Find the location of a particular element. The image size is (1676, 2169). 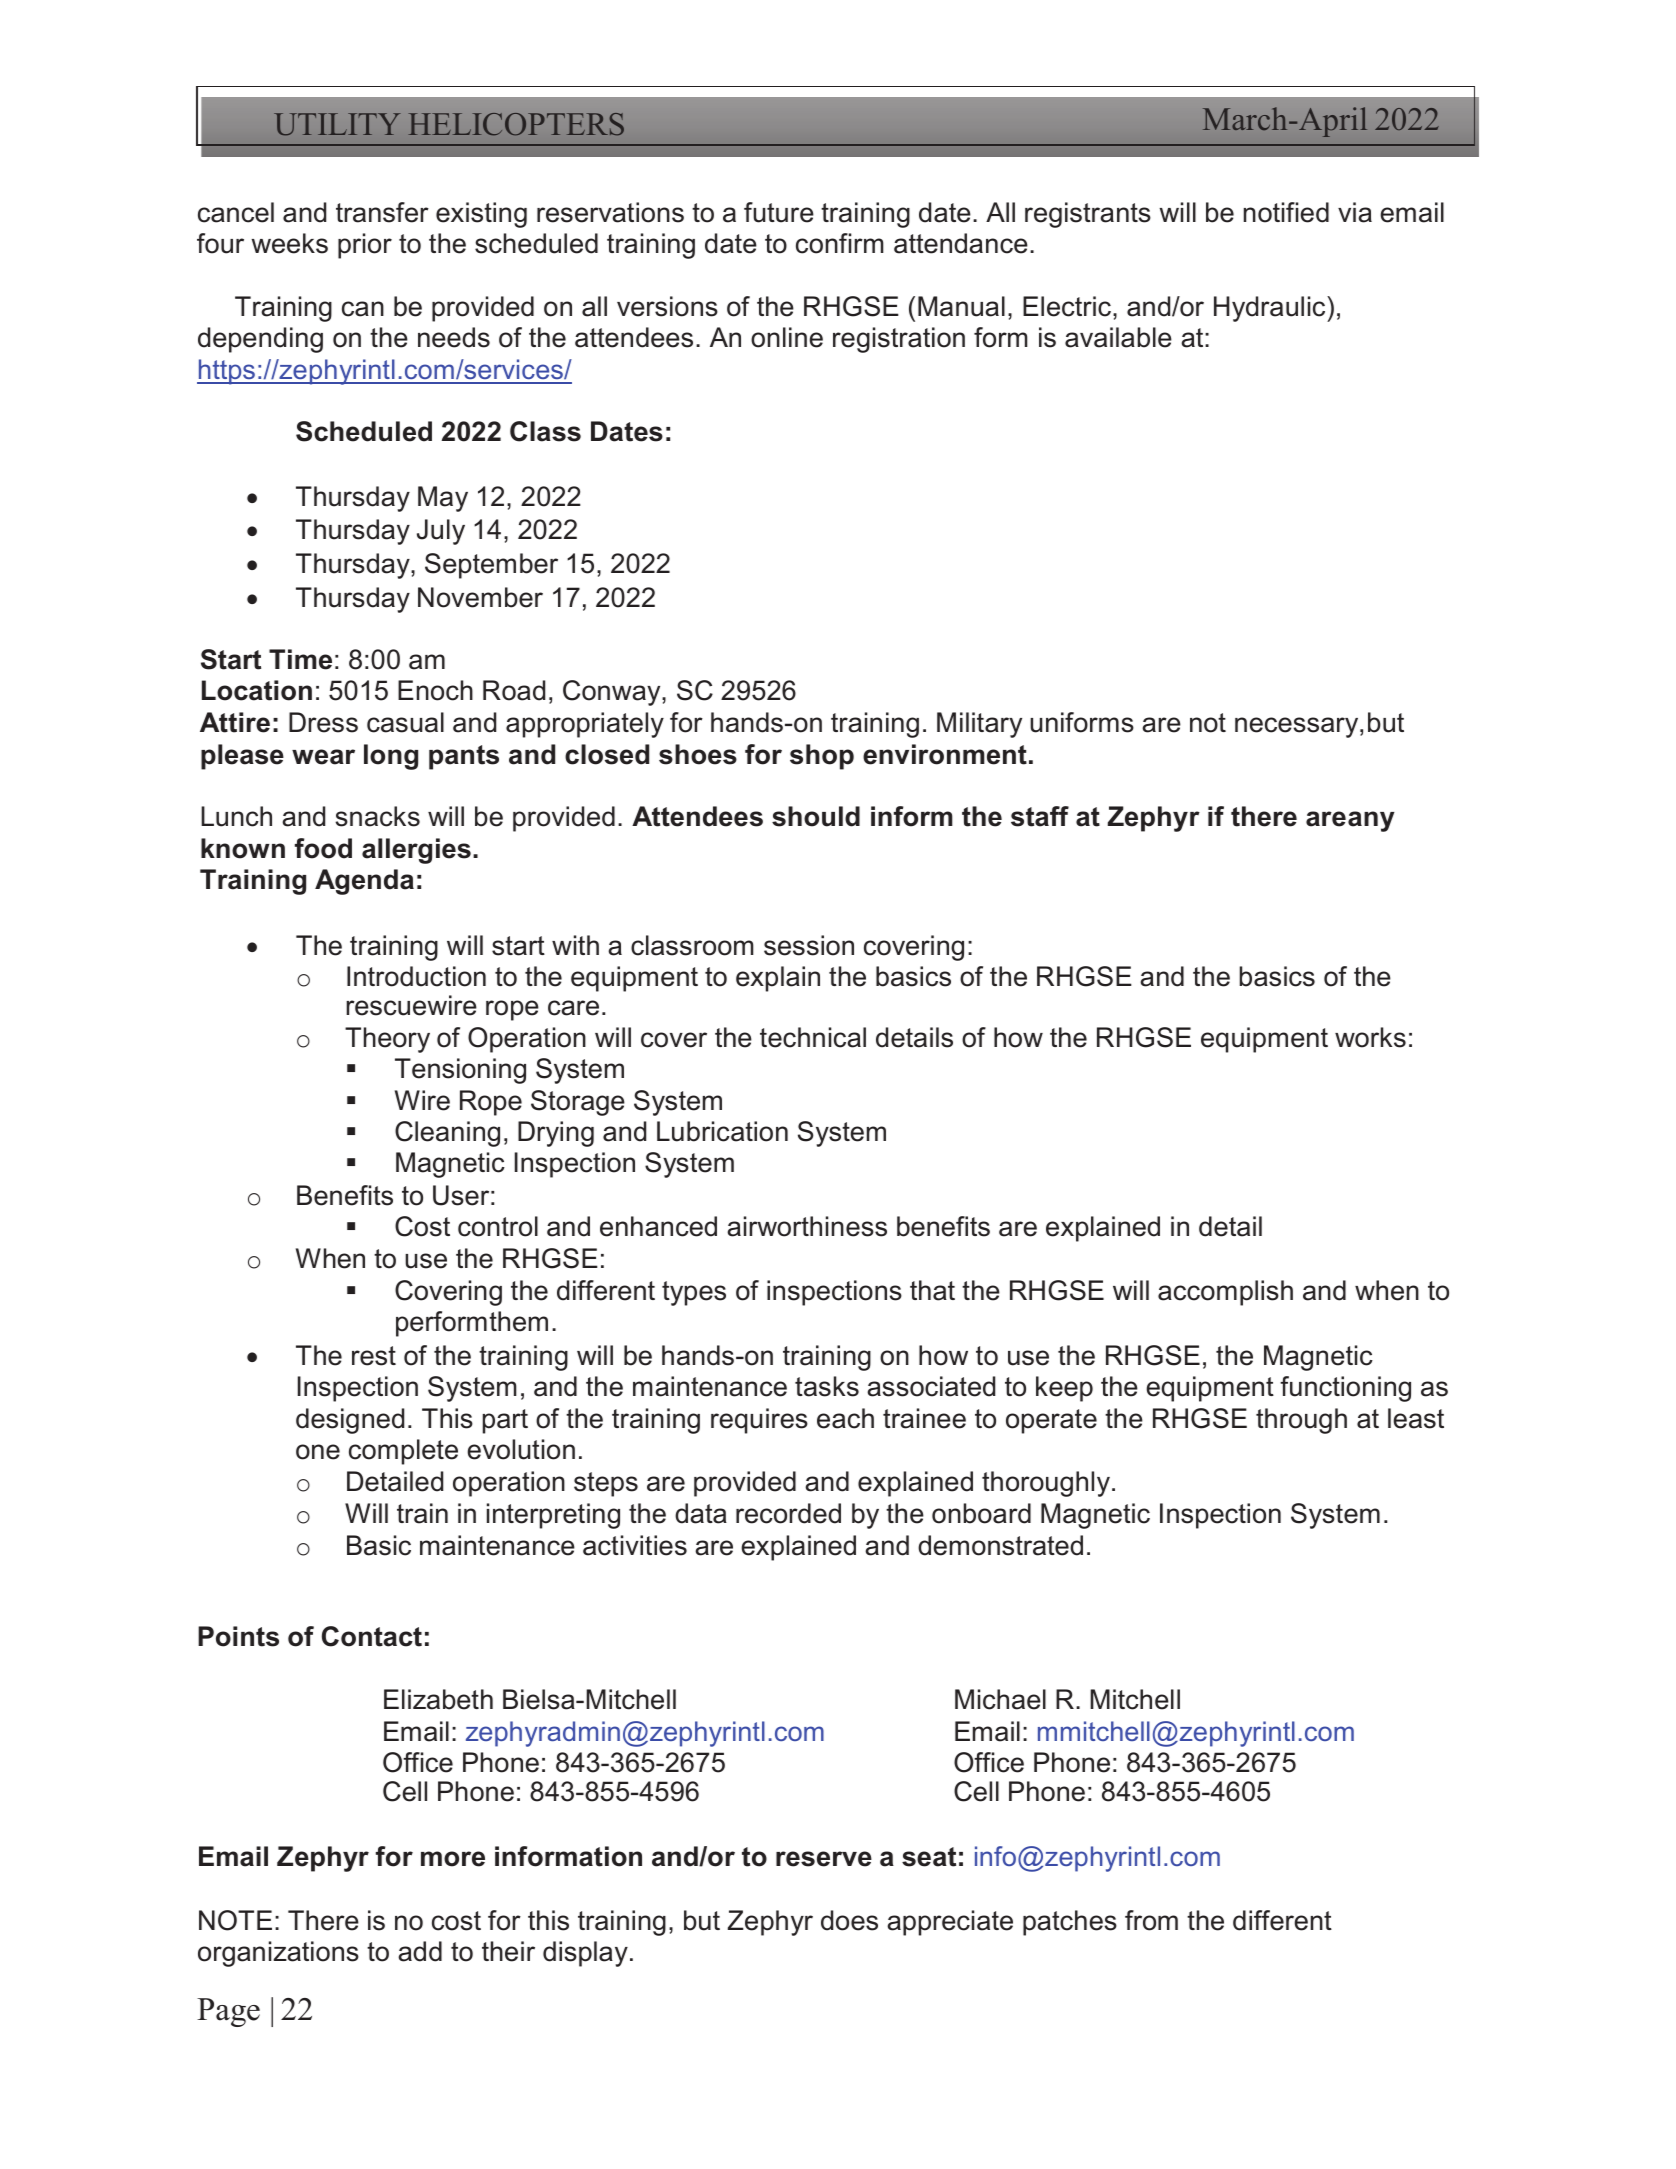

notified is located at coordinates (1286, 212).
